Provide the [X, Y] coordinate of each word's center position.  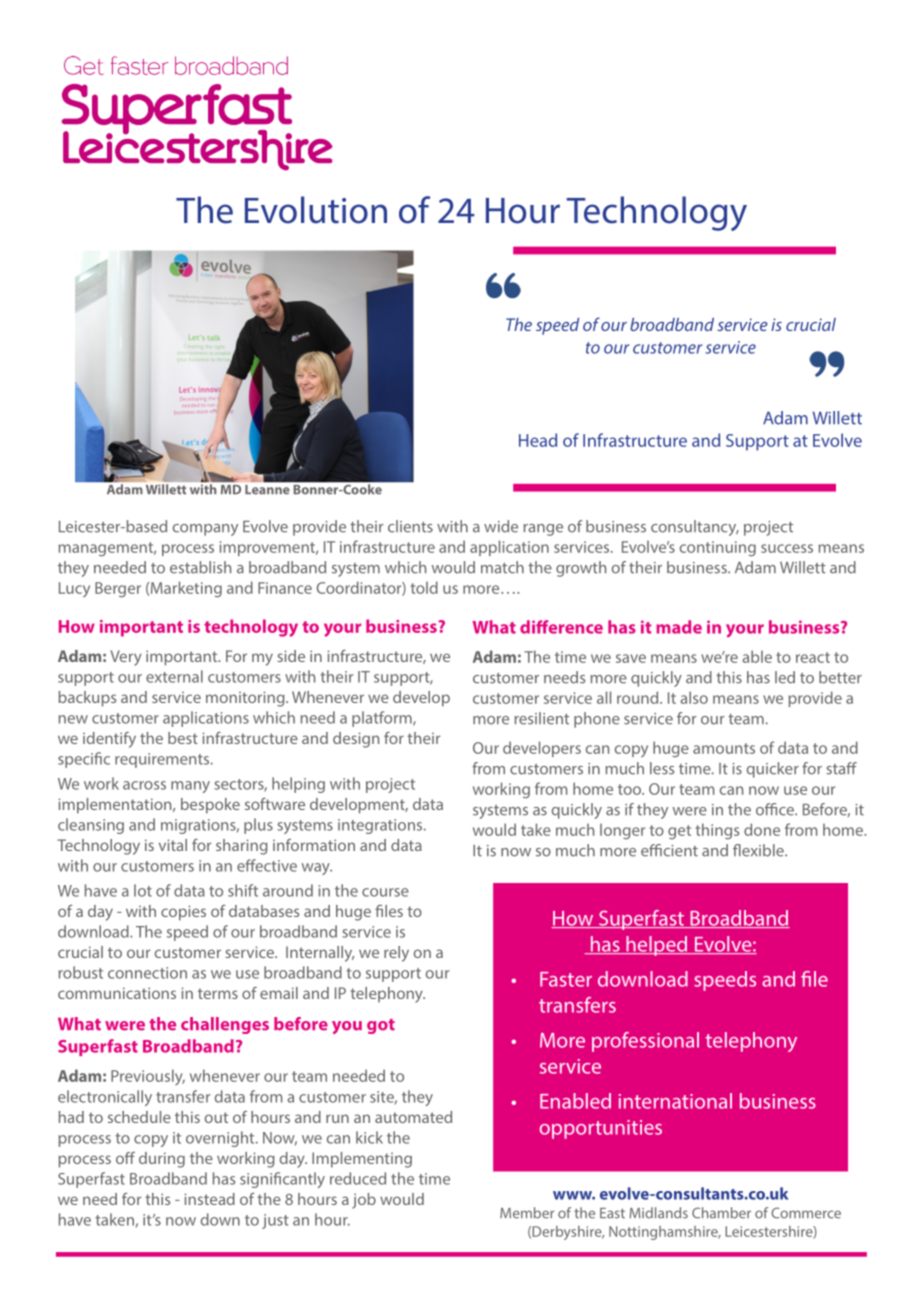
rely [396, 954]
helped [657, 946]
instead [209, 1199]
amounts [724, 748]
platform [383, 719]
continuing [718, 548]
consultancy [695, 528]
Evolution [316, 210]
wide [501, 526]
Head [538, 440]
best [183, 738]
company [205, 530]
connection [147, 973]
